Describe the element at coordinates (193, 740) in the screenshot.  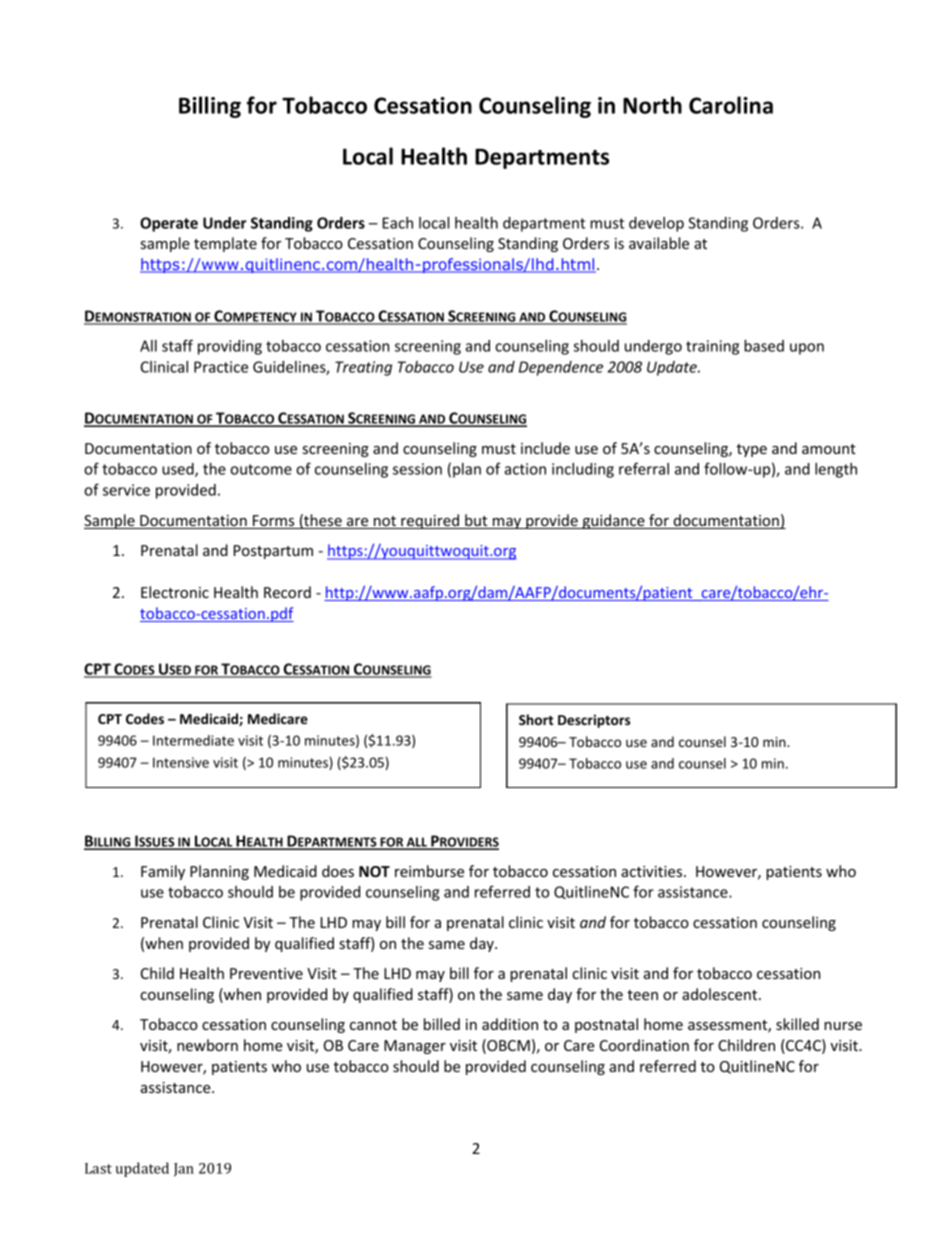
I see `Intermediate` at that location.
